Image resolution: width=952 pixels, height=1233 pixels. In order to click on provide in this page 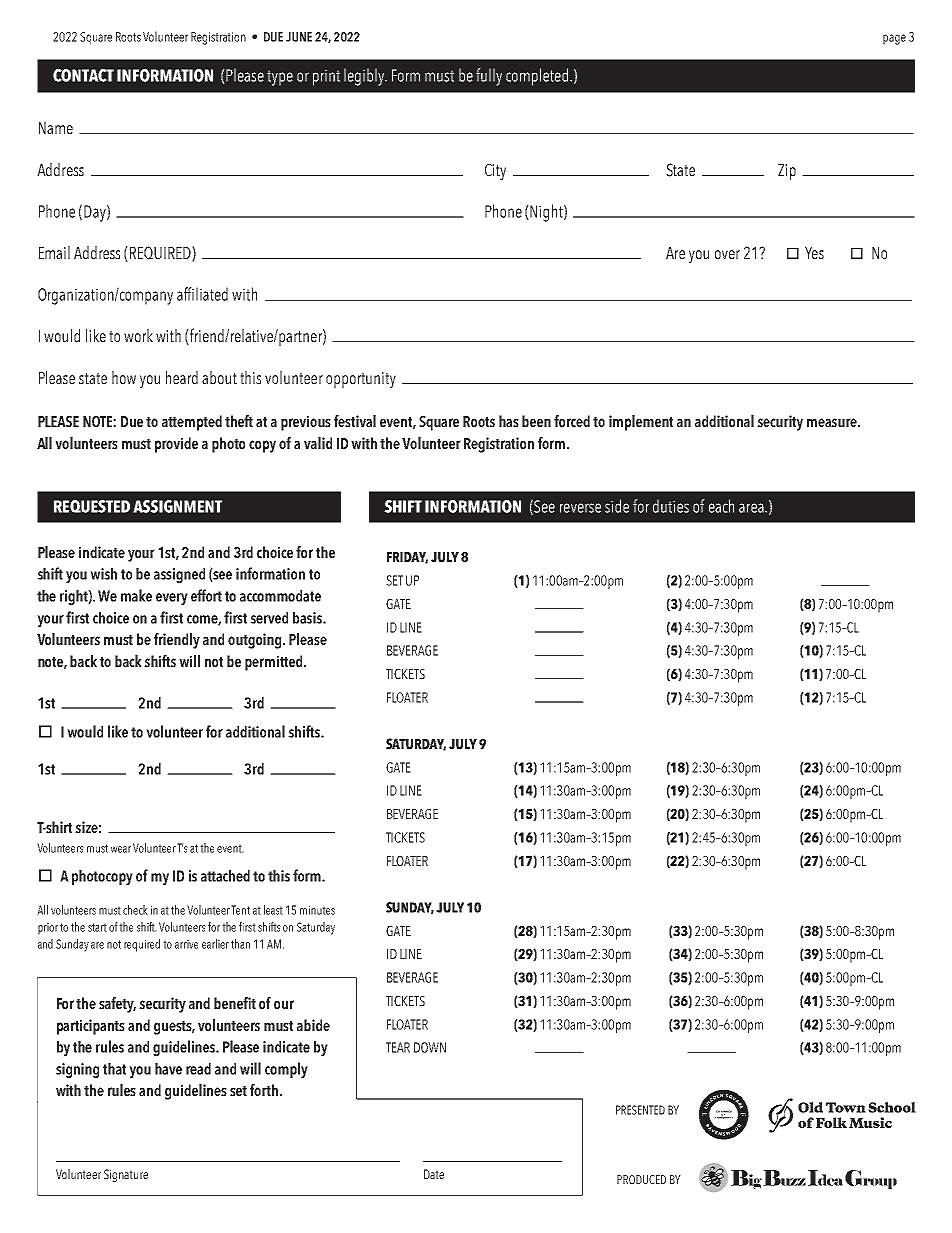, I will do `click(176, 445)`.
